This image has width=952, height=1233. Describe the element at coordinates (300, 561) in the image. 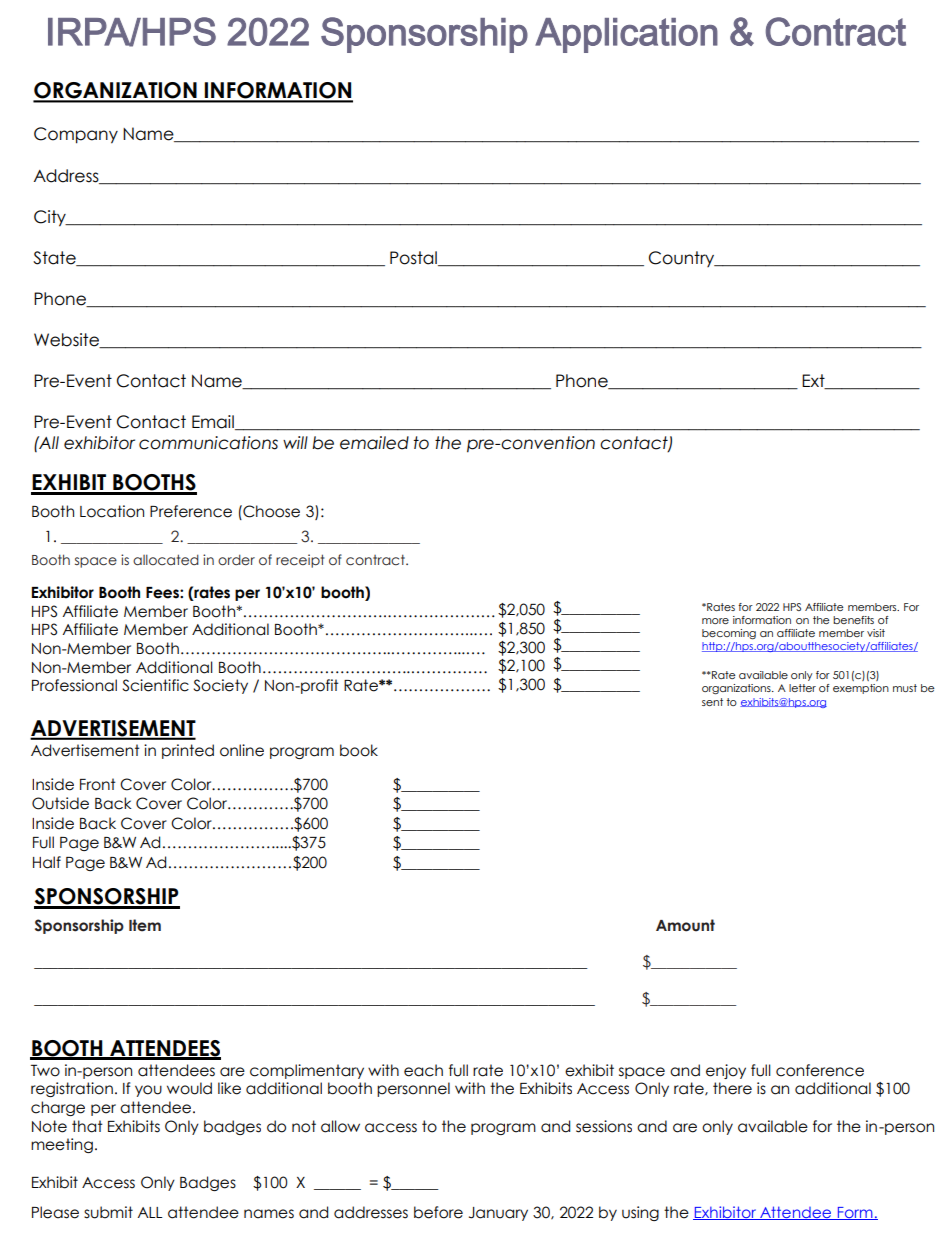

I see `receipt` at that location.
